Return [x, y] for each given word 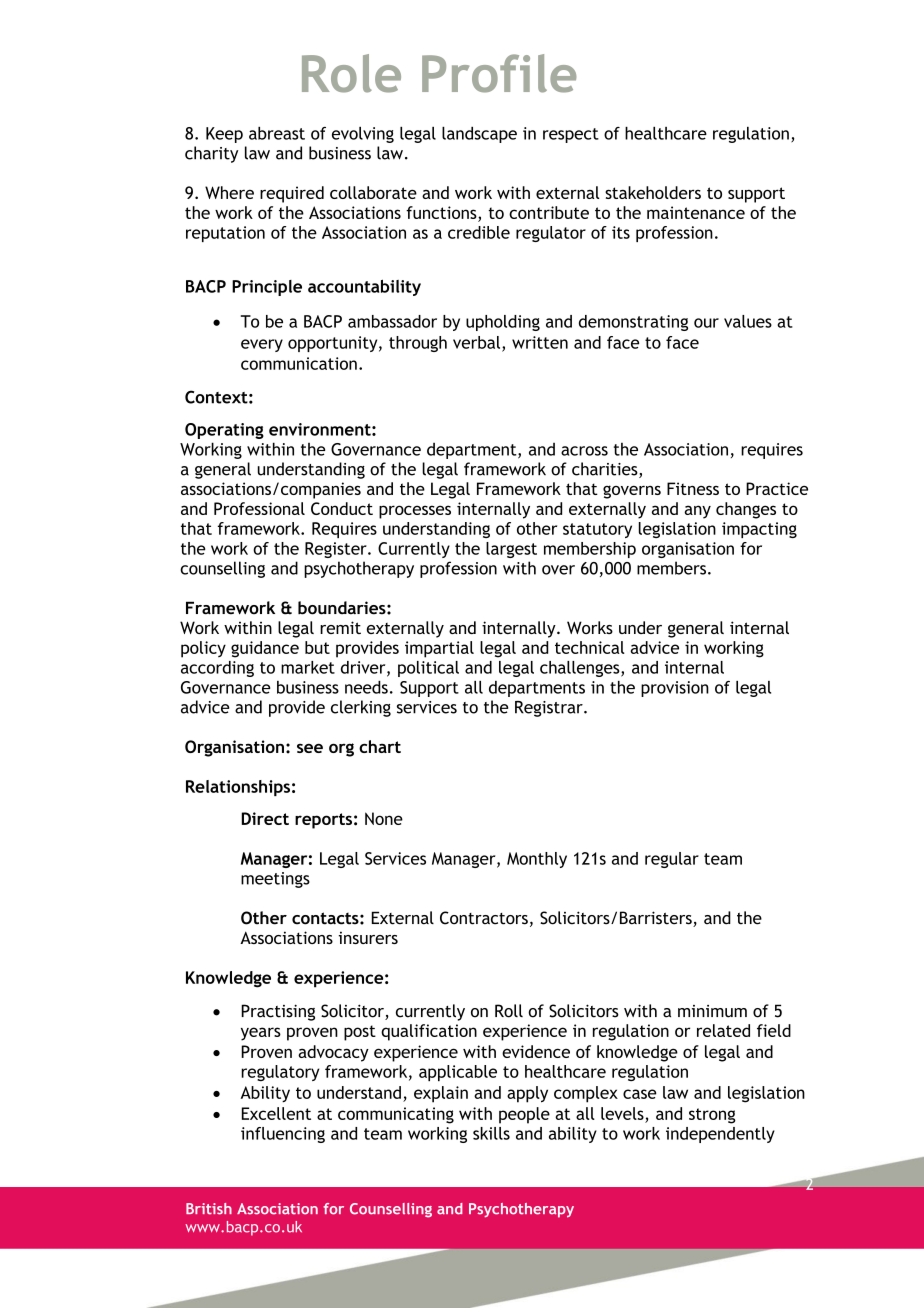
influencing [283, 1135]
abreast [277, 133]
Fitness [693, 488]
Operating [224, 431]
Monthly [537, 860]
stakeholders [653, 192]
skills [491, 1133]
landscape [479, 135]
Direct [265, 818]
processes [415, 512]
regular [672, 860]
